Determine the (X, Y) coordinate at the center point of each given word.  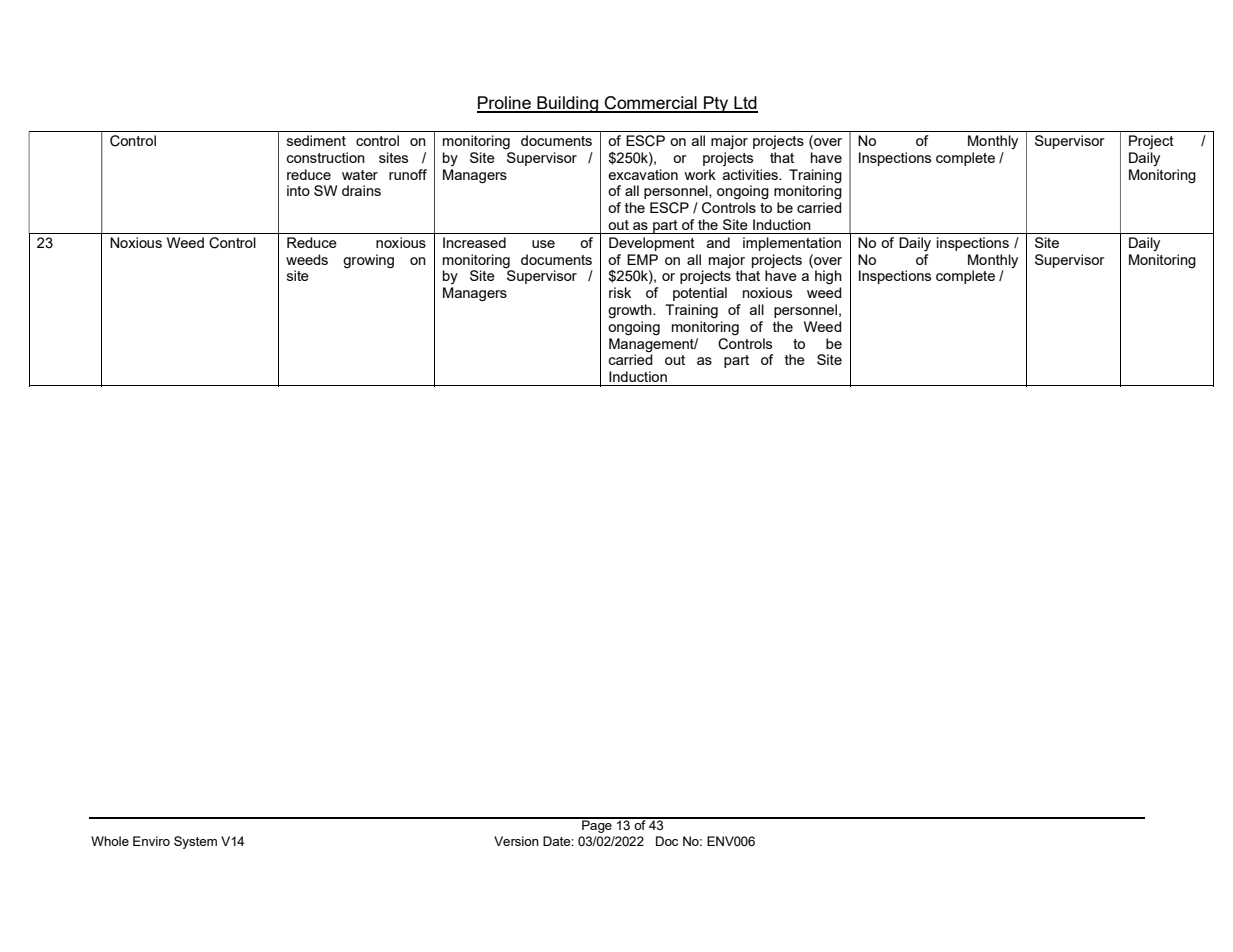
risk (620, 292)
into (298, 190)
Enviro (151, 841)
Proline (505, 104)
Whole (110, 841)
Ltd (745, 104)
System (195, 842)
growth (631, 311)
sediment (316, 140)
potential (700, 294)
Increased (474, 242)
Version (516, 841)
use (543, 244)
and (718, 242)
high (828, 277)
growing (368, 261)
